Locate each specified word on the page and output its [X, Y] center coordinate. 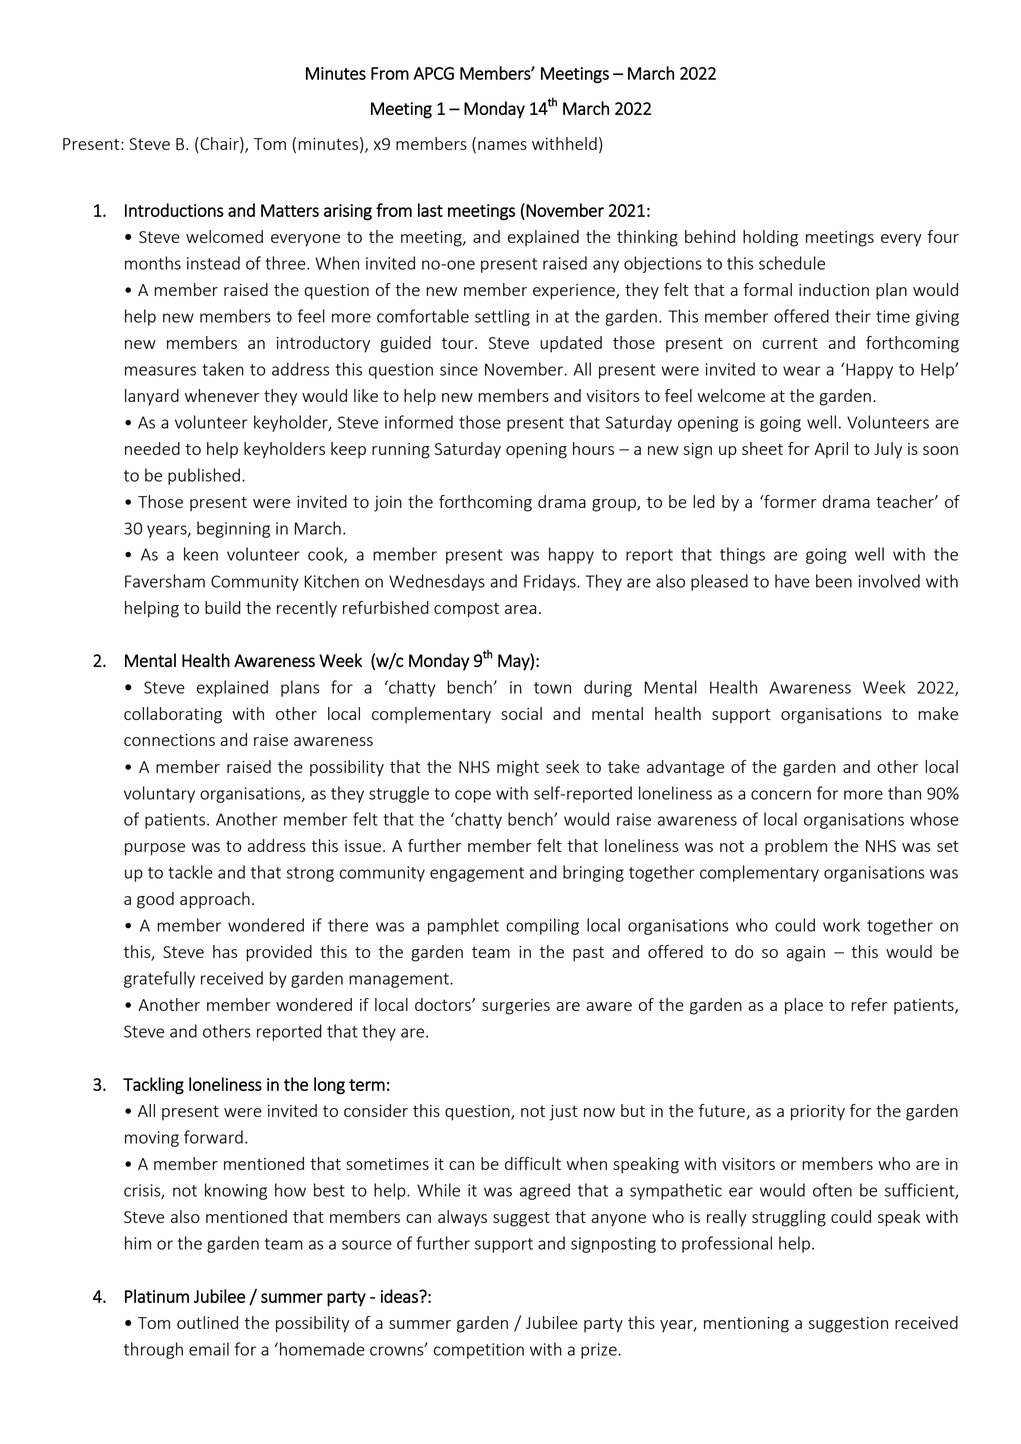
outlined [207, 1322]
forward [213, 1137]
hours [593, 448]
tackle [190, 872]
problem [796, 847]
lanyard [152, 397]
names [502, 145]
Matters [290, 210]
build [223, 607]
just [564, 1113]
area [520, 609]
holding [770, 238]
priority [818, 1113]
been [834, 581]
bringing [593, 873]
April [831, 450]
